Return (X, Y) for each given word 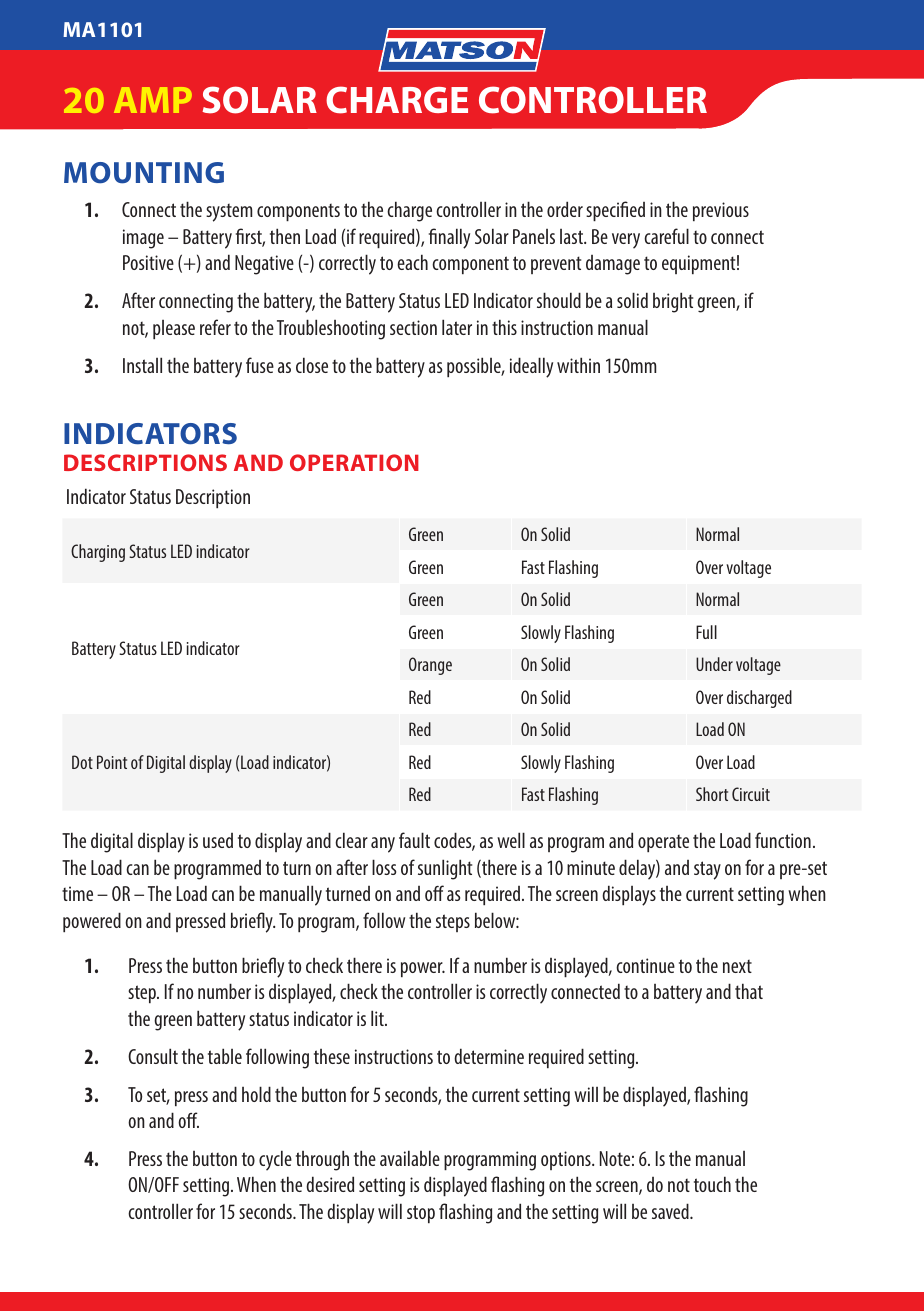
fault (414, 840)
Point (112, 762)
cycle (275, 1160)
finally (449, 238)
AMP (153, 100)
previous (721, 211)
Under (714, 664)
